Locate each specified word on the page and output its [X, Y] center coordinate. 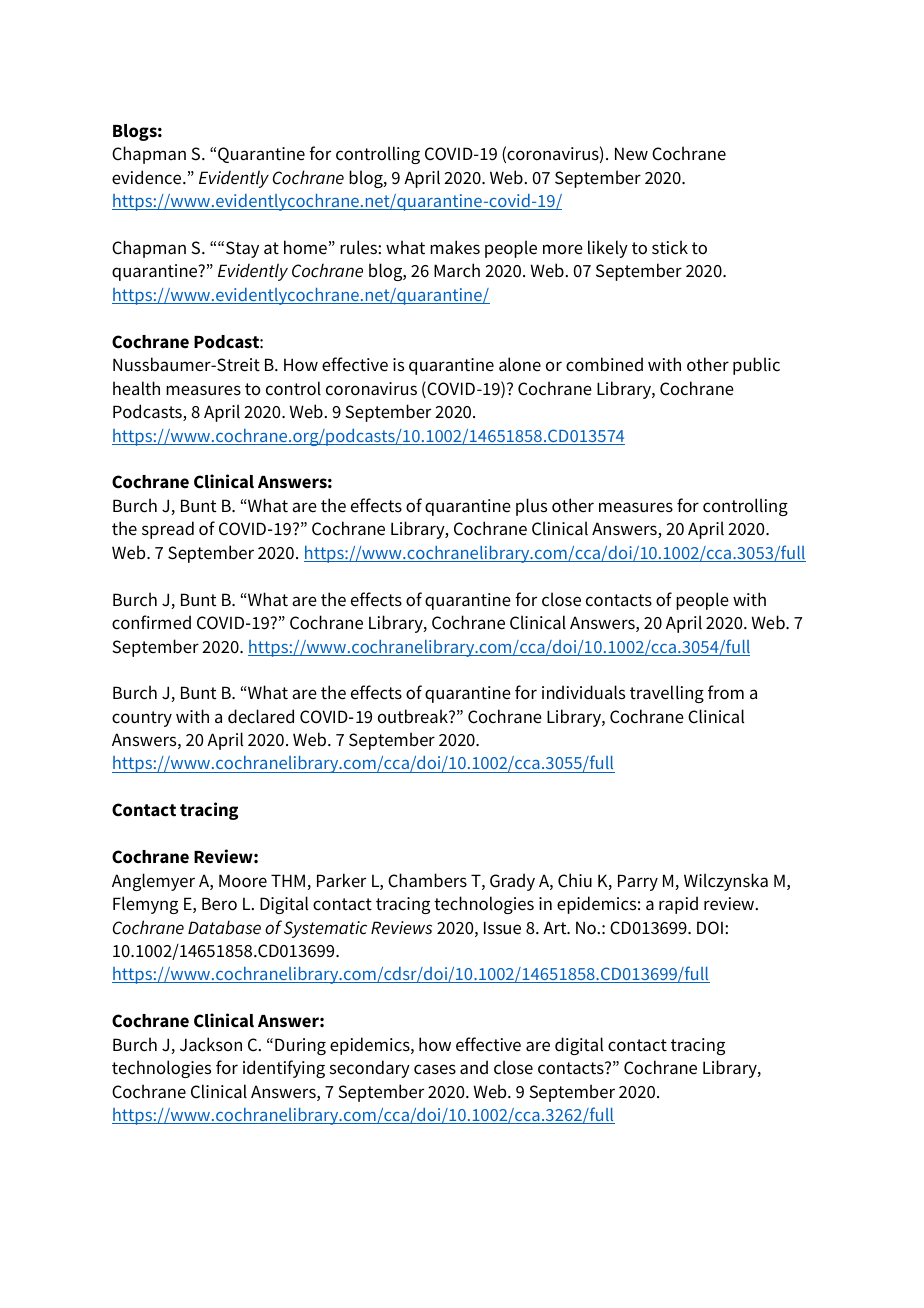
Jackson [211, 1044]
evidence [148, 177]
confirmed [151, 622]
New [631, 154]
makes [455, 247]
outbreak [414, 716]
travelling [667, 694]
